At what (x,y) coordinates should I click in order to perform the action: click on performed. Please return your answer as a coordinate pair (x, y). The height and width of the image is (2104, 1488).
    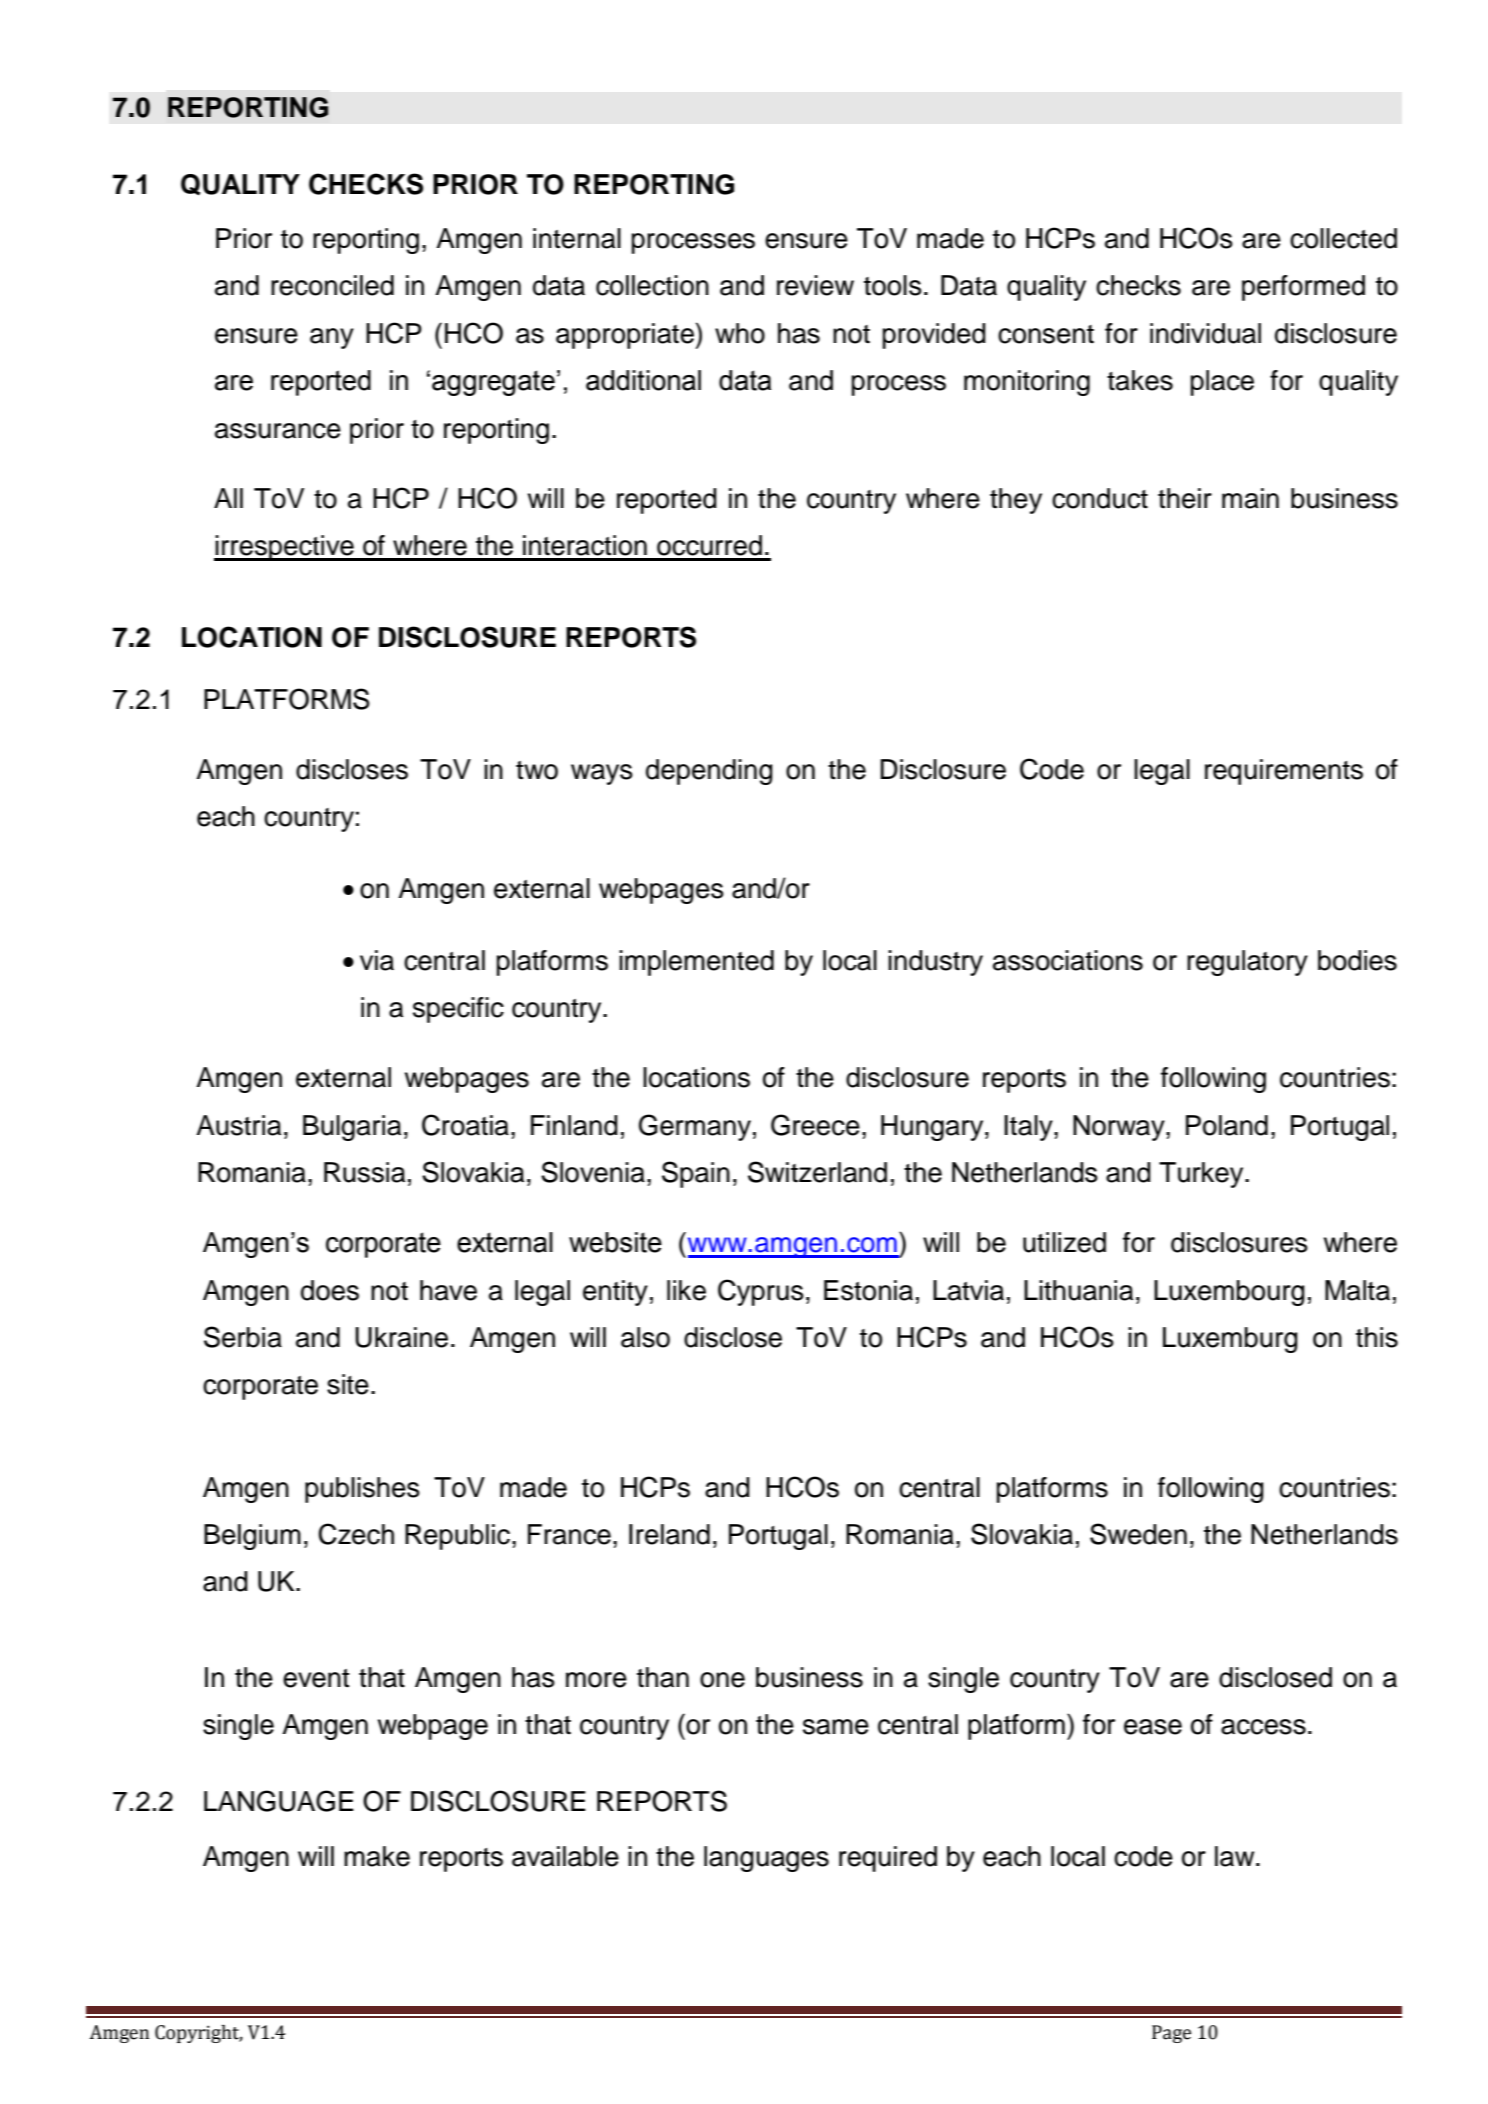
    Looking at the image, I should click on (1303, 288).
